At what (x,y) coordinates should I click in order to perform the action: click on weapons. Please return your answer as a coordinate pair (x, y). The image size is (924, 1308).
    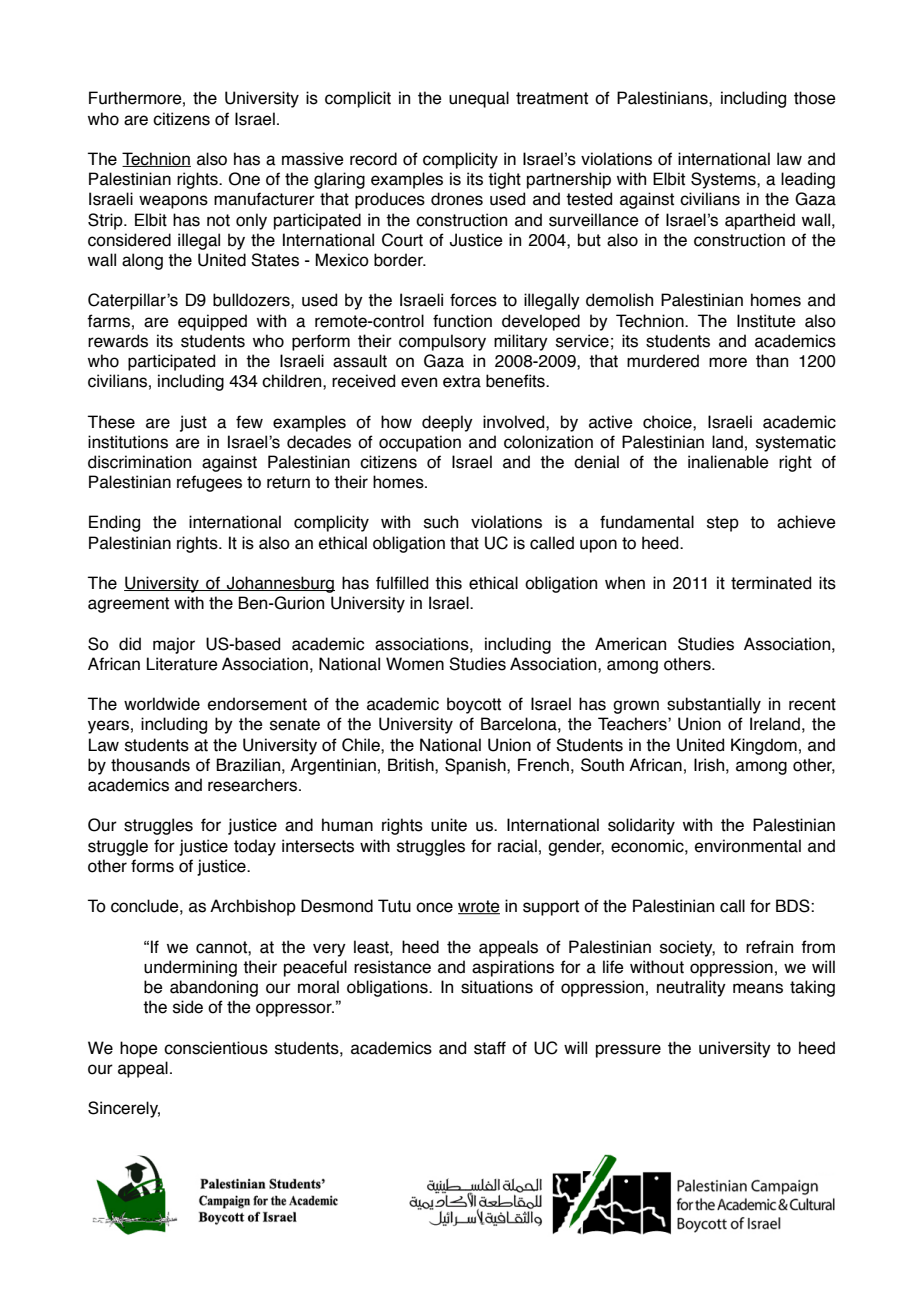
    Looking at the image, I should click on (173, 202).
